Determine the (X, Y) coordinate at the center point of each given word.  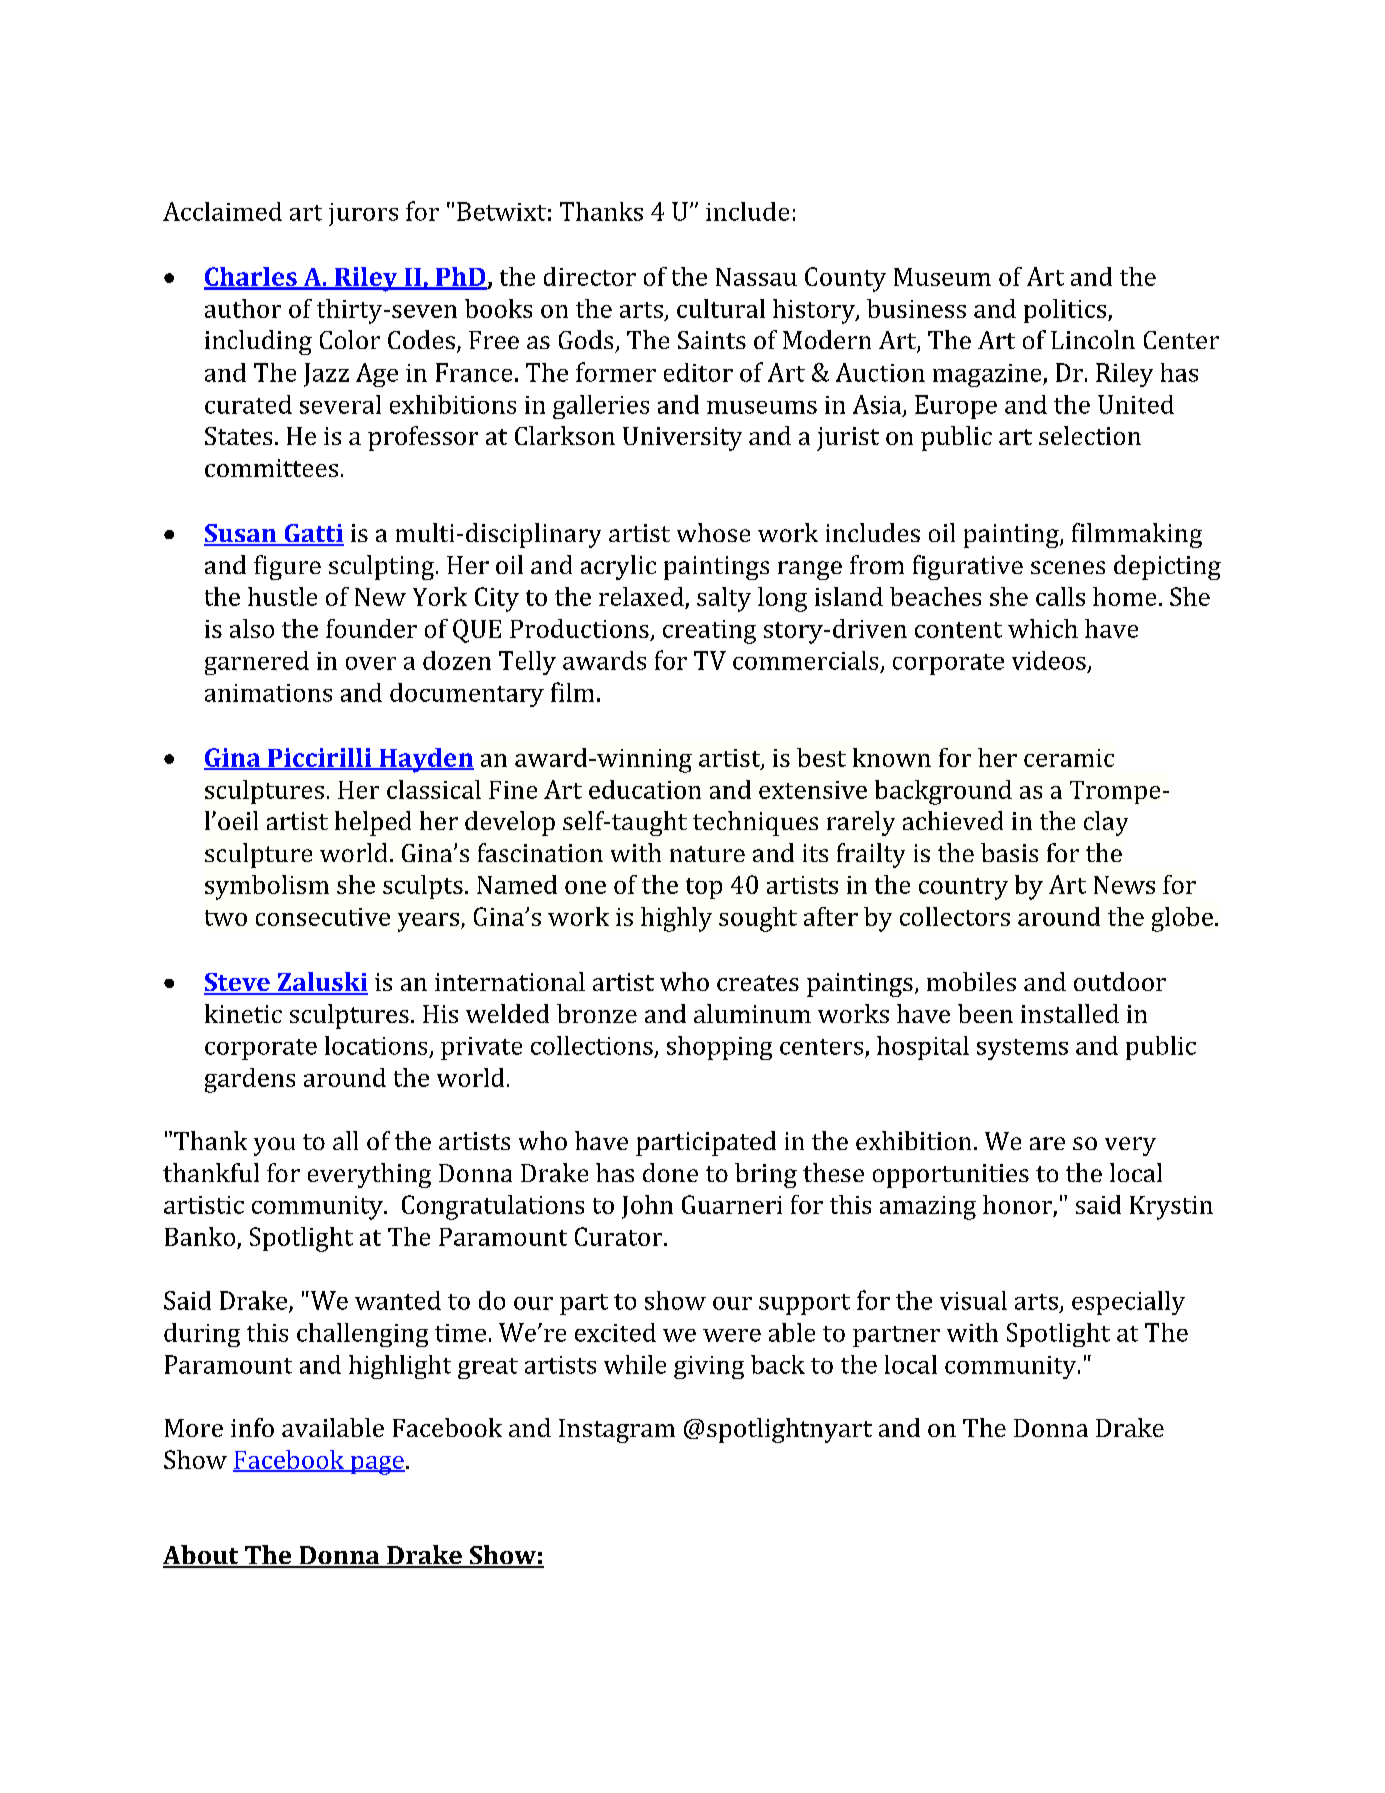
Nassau (756, 277)
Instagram (617, 1431)
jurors (363, 214)
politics (1066, 311)
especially (1128, 1303)
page (376, 1465)
